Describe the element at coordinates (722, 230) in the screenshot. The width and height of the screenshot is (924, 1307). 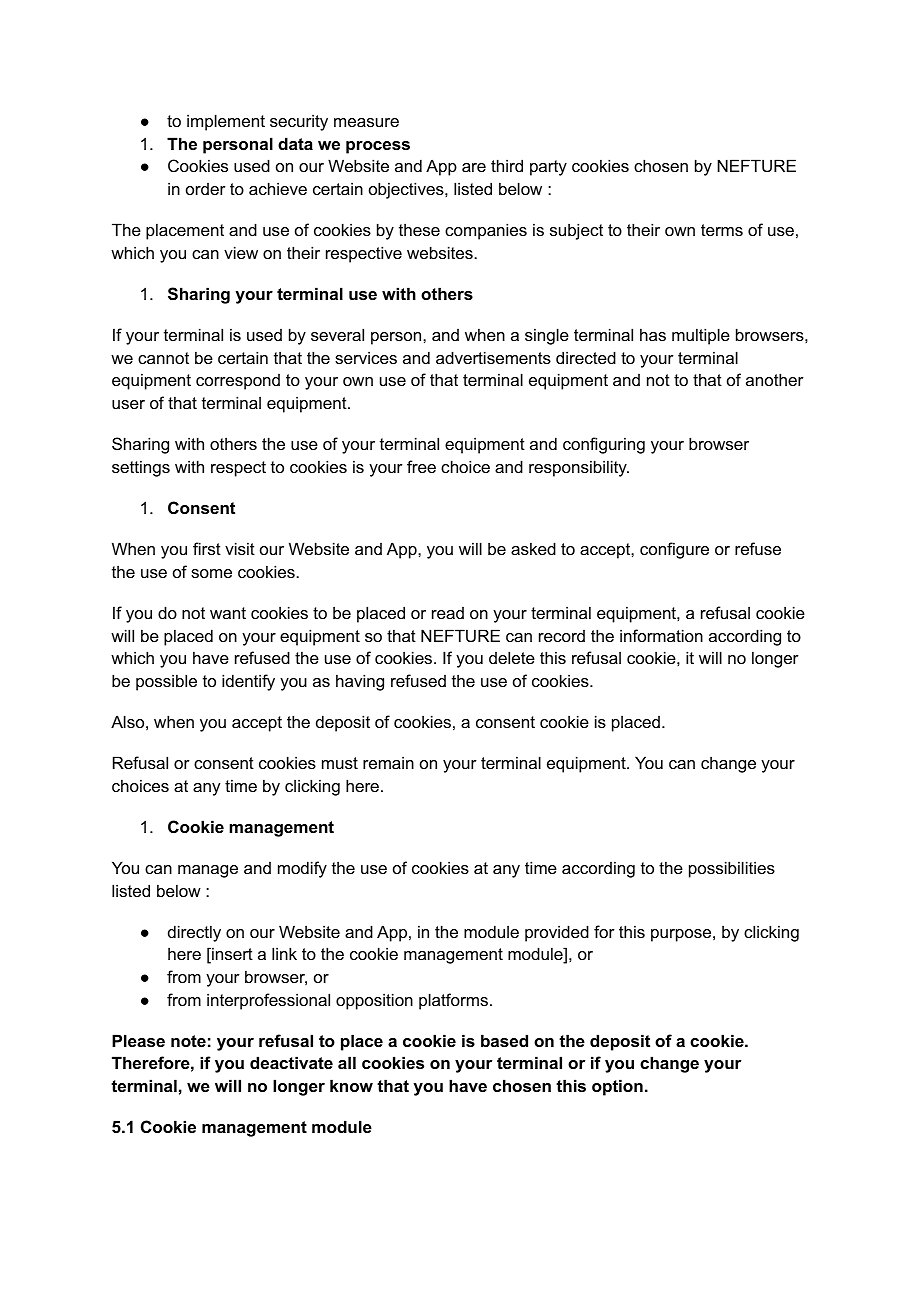
I see `terms` at that location.
